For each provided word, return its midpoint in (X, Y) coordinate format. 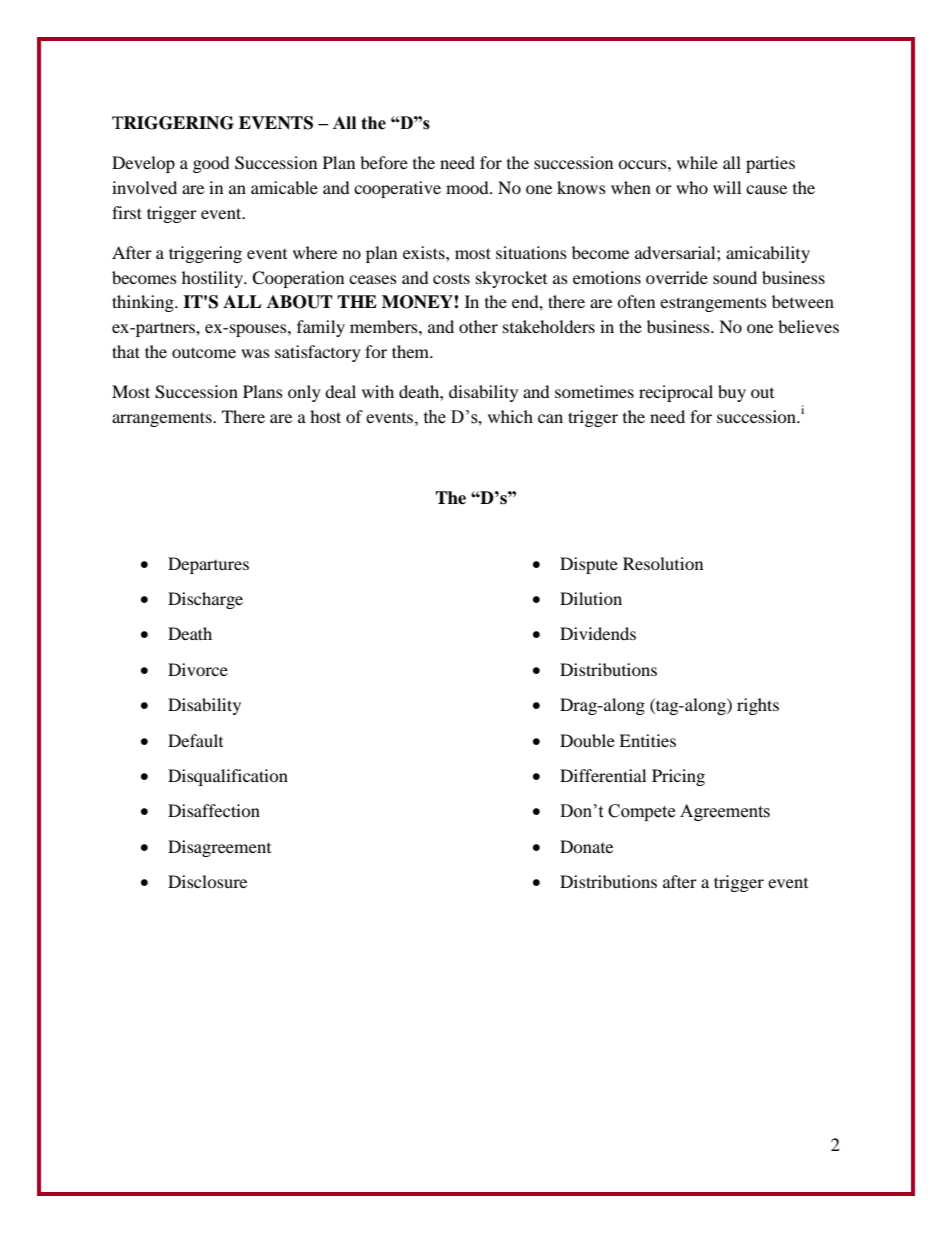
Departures (208, 565)
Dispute (589, 565)
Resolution (663, 563)
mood (468, 187)
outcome (204, 352)
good (211, 164)
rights (758, 706)
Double (587, 740)
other (478, 326)
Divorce (198, 669)
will (727, 187)
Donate (586, 846)
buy (732, 393)
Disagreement (219, 848)
